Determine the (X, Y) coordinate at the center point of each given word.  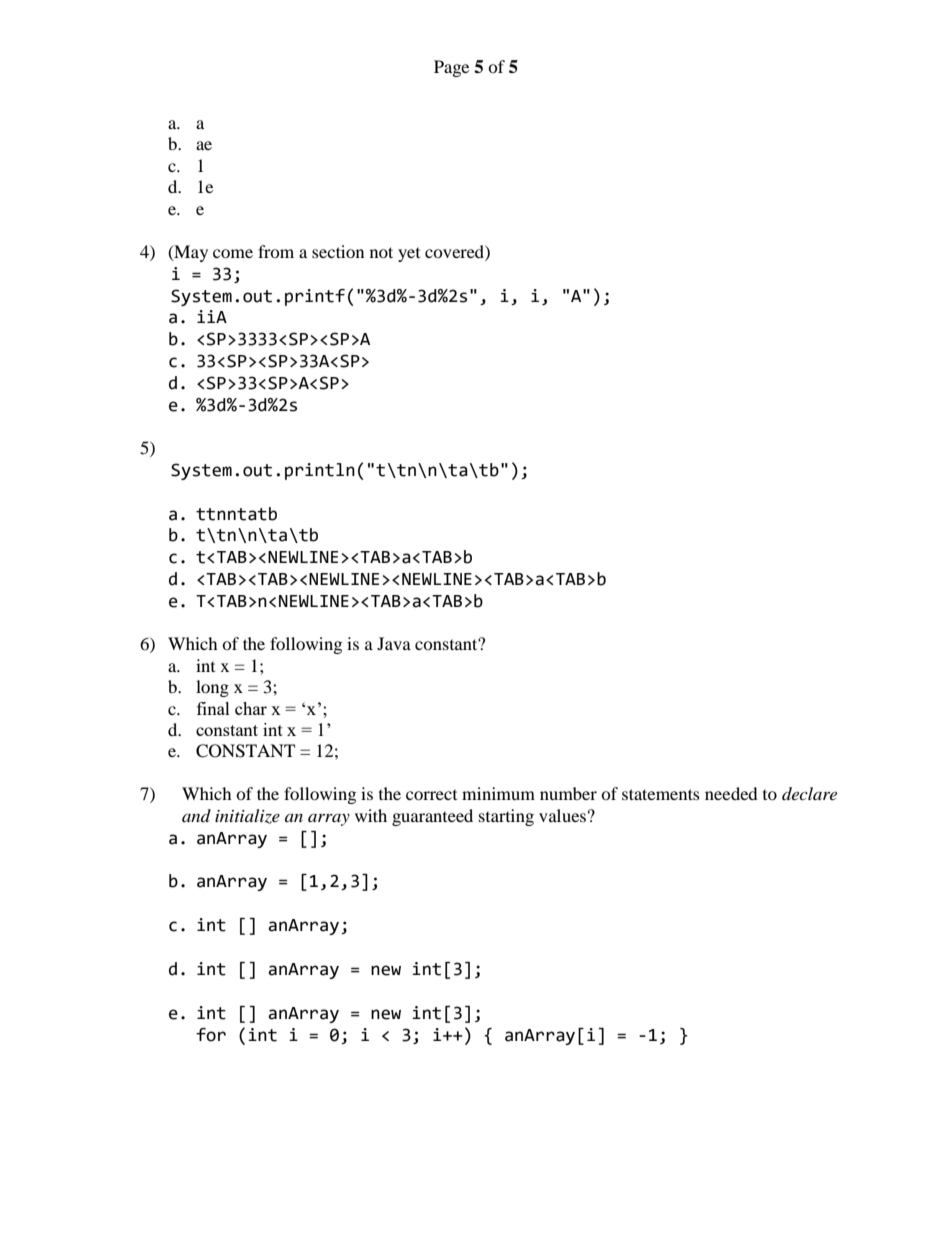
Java (394, 643)
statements (661, 794)
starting (506, 817)
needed (731, 793)
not (381, 252)
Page (451, 68)
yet (409, 255)
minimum (498, 793)
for (211, 1035)
